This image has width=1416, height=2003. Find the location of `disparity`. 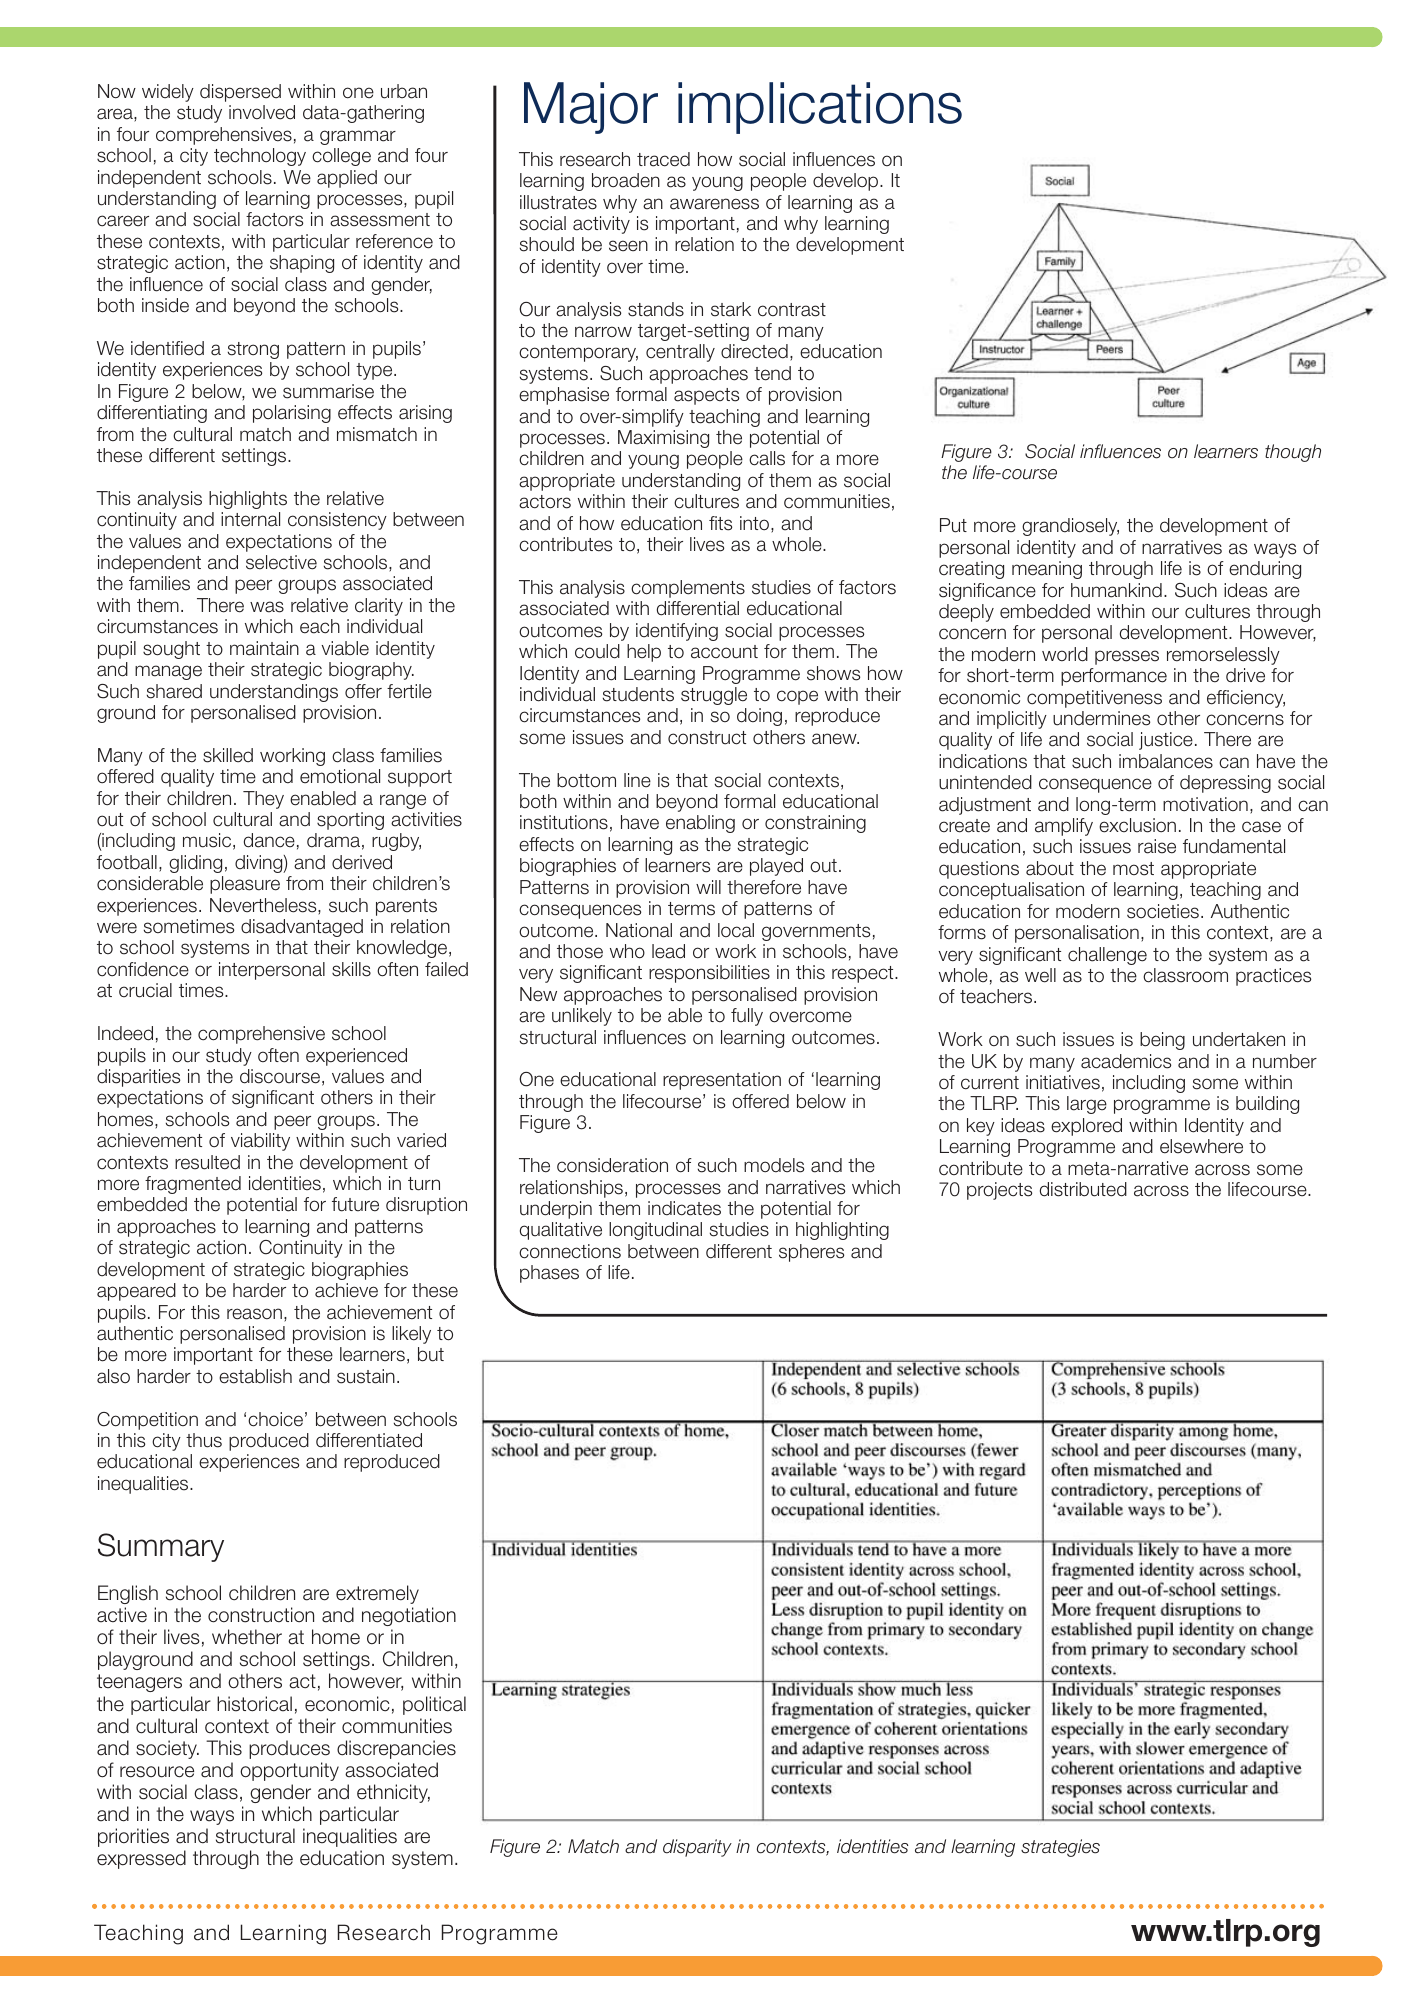

disparity is located at coordinates (697, 1848).
